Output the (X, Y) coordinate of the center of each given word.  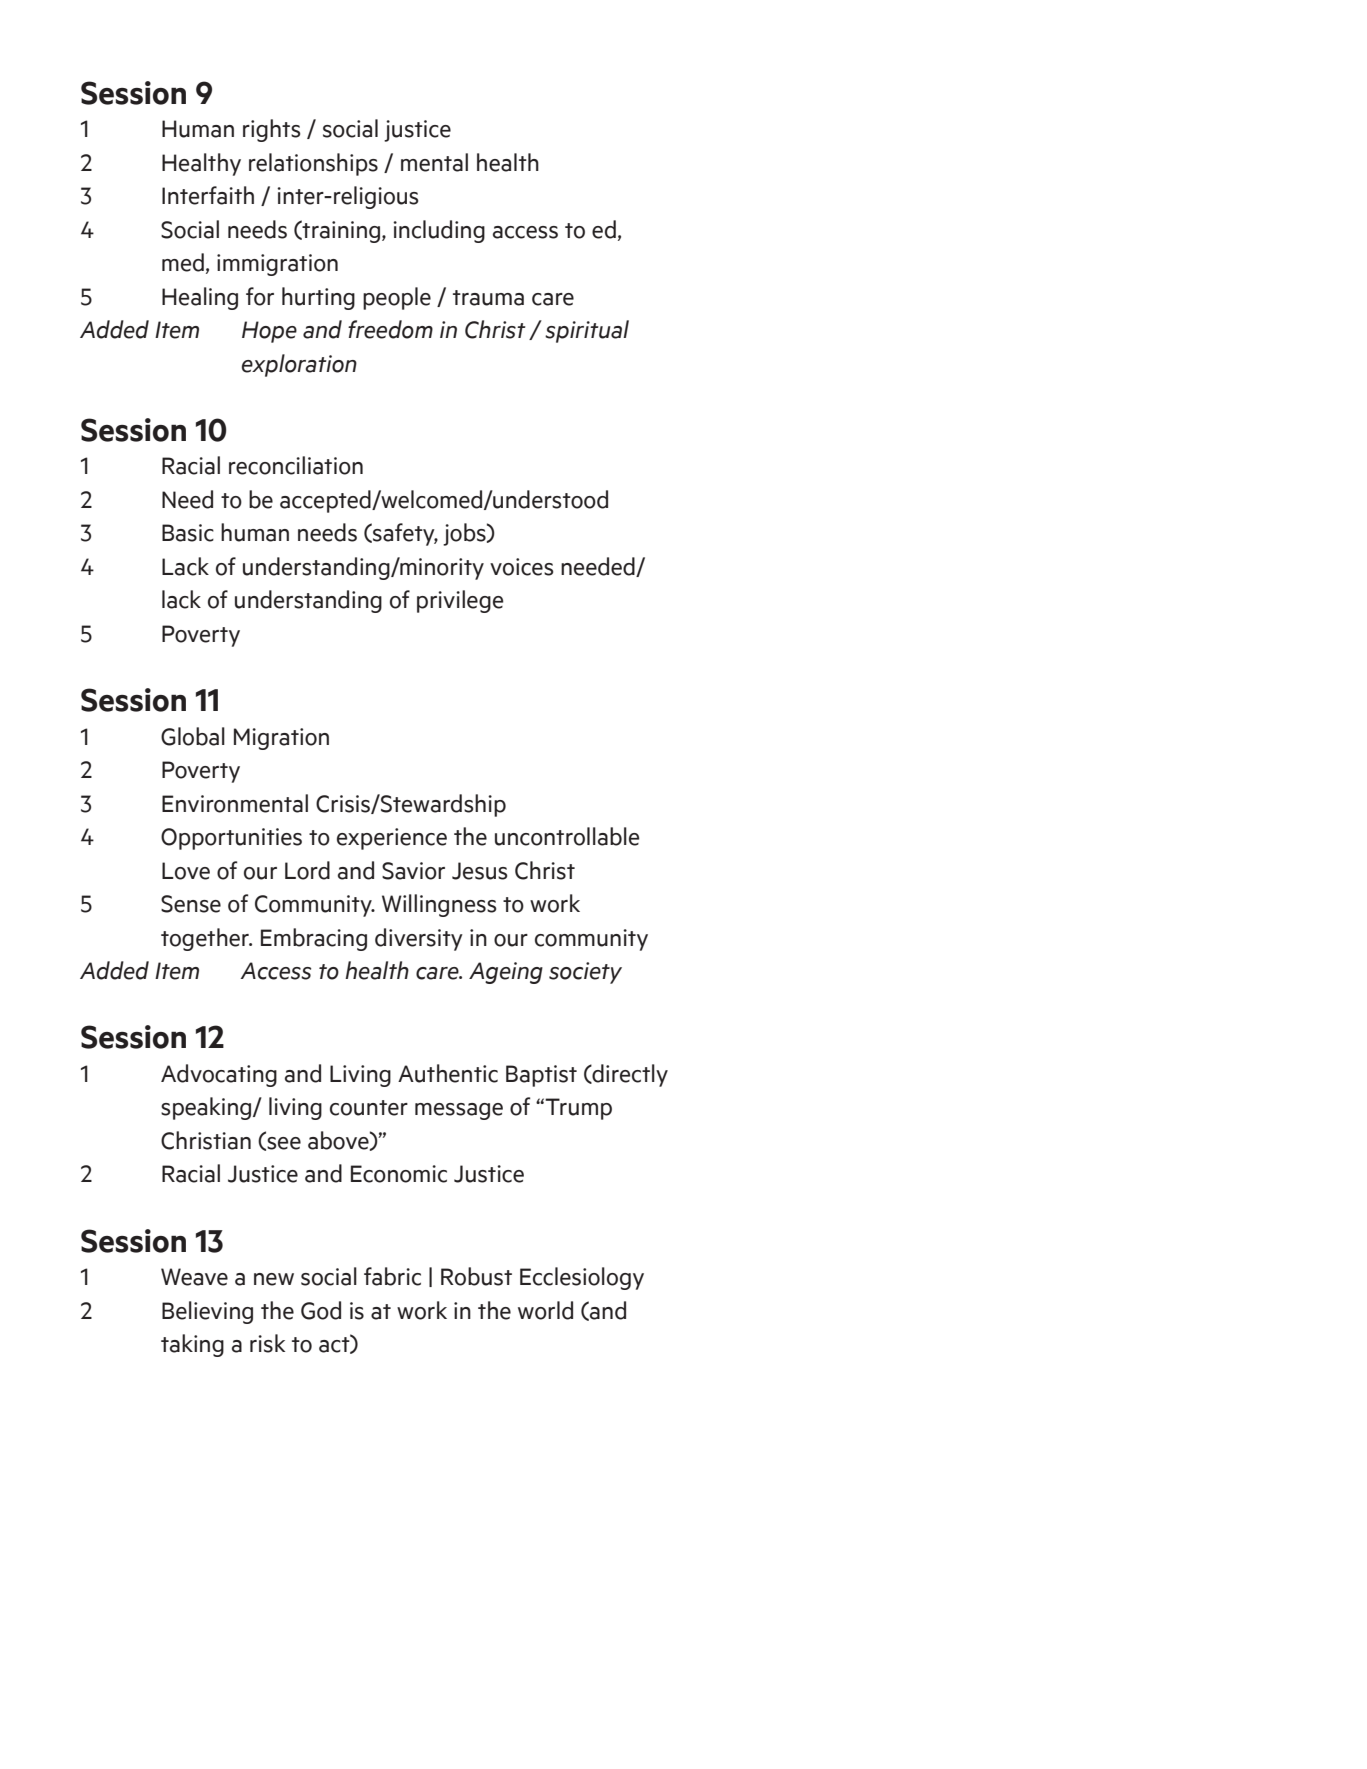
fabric (392, 1276)
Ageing (506, 973)
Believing (207, 1312)
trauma (488, 298)
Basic (188, 533)
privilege (460, 601)
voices (522, 567)
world (545, 1310)
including (439, 231)
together (206, 939)
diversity (419, 939)
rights (272, 130)
